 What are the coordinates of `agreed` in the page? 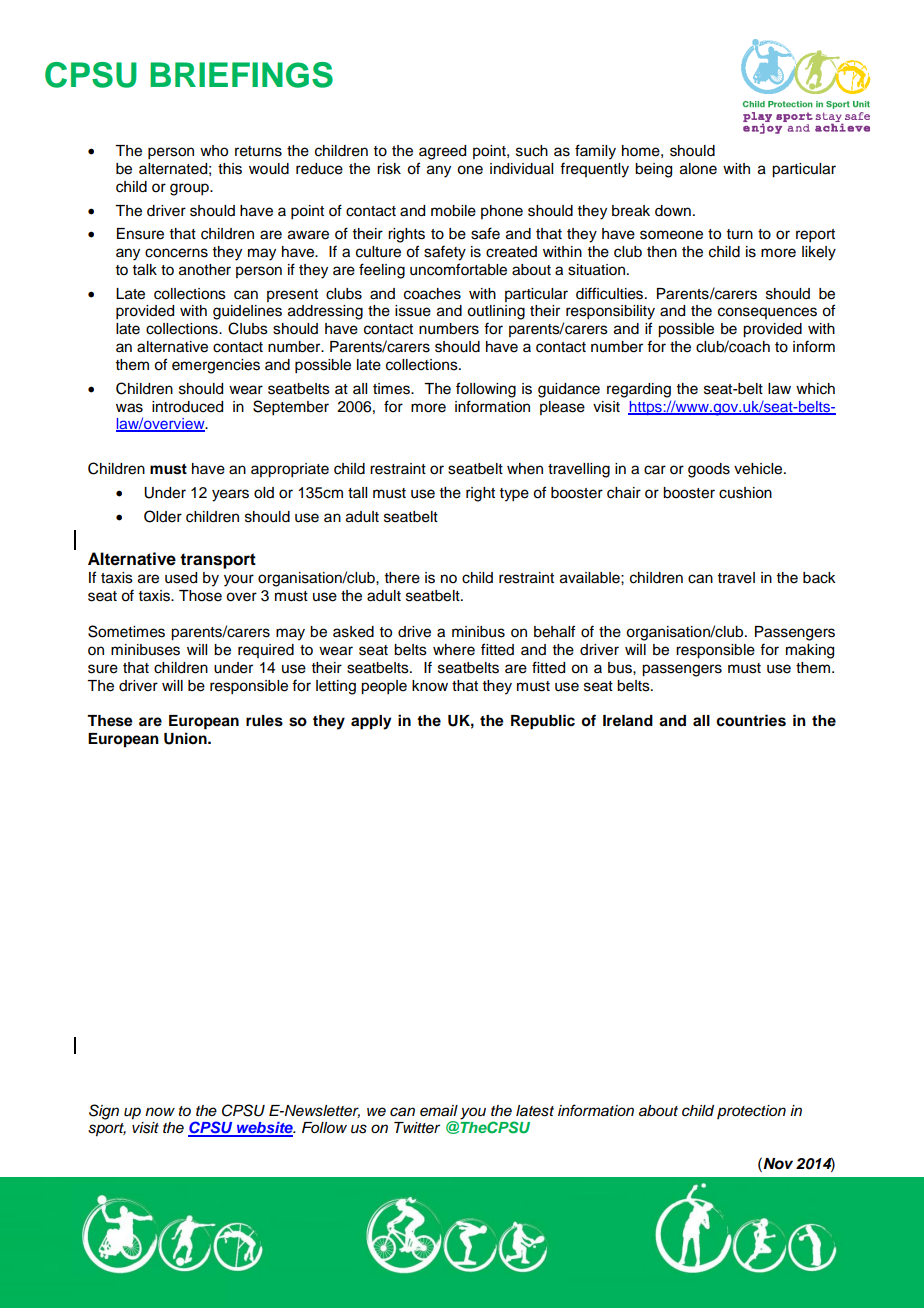 It's located at (442, 152).
